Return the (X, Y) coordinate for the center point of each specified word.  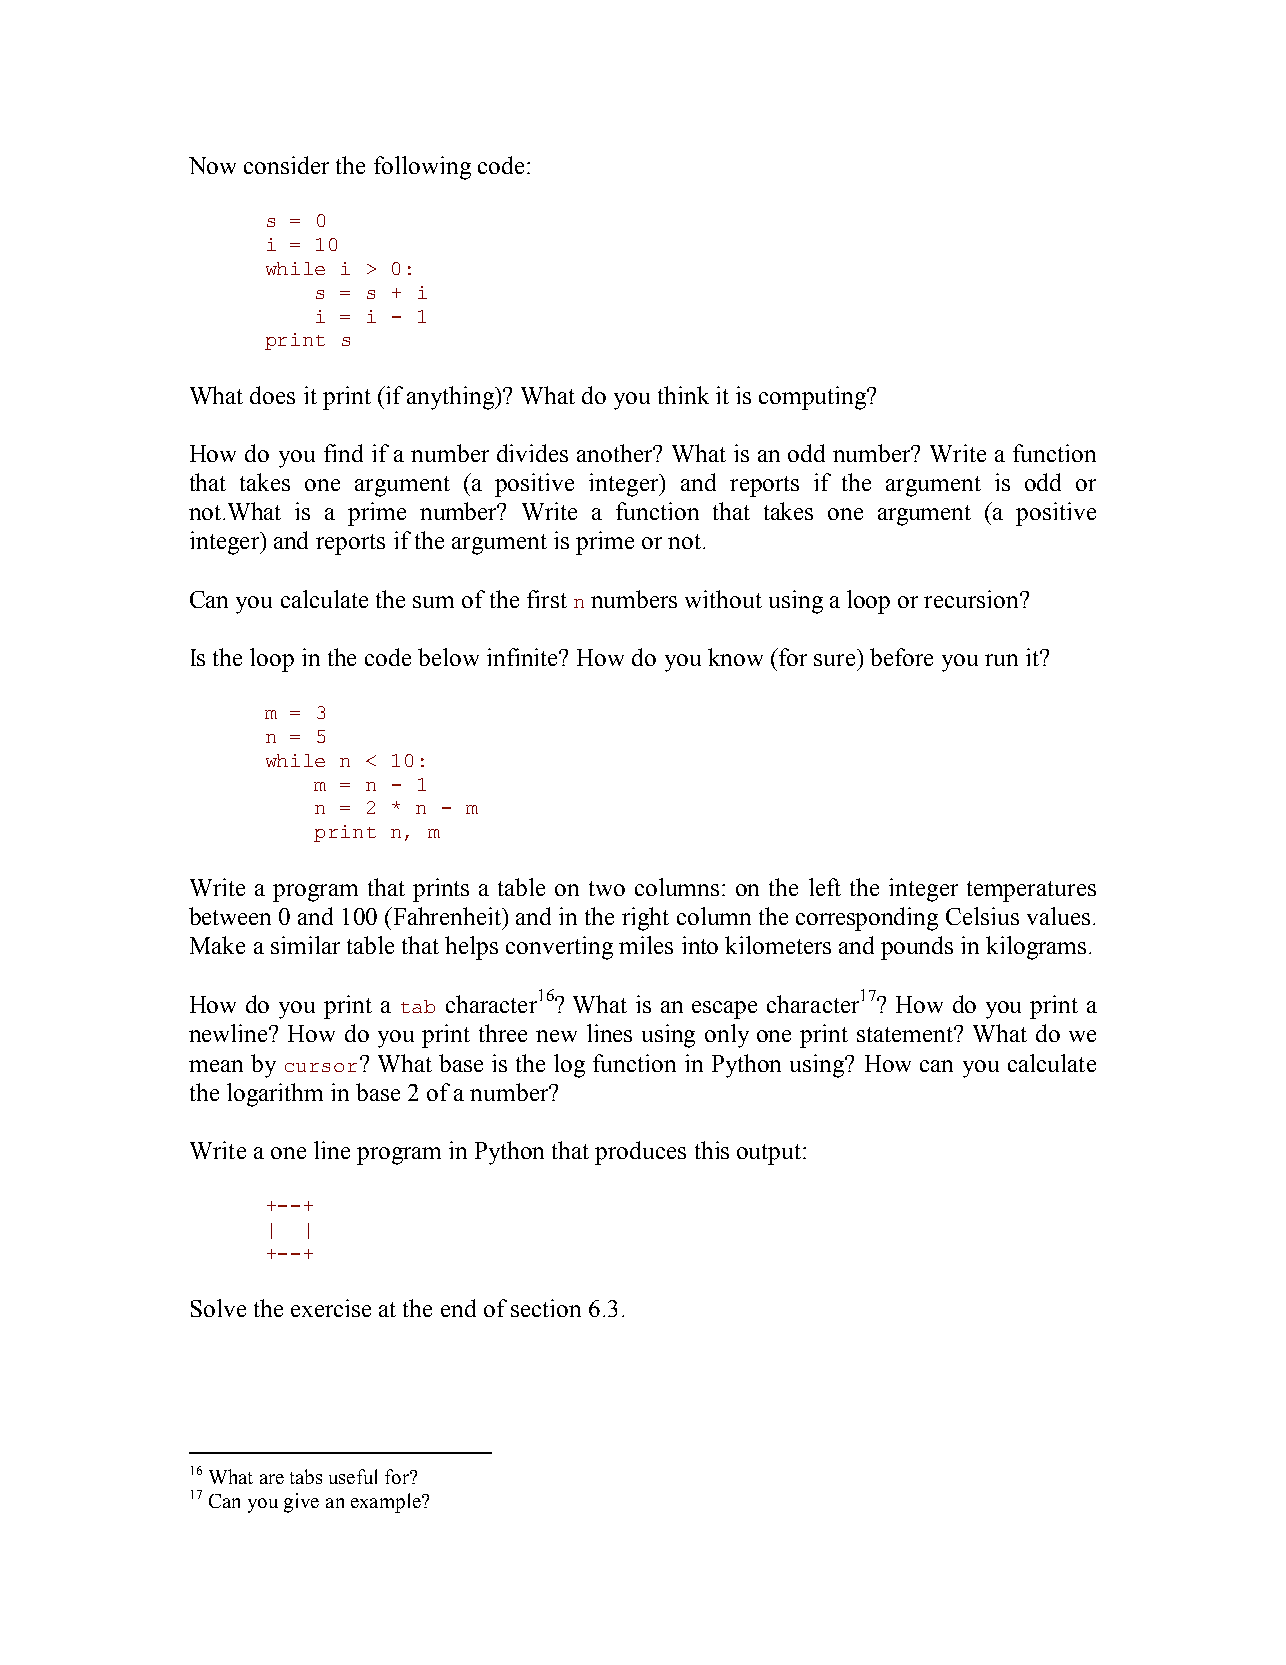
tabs (306, 1476)
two (607, 888)
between (230, 916)
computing (814, 398)
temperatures (1031, 891)
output (770, 1154)
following (422, 168)
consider (286, 165)
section (546, 1308)
